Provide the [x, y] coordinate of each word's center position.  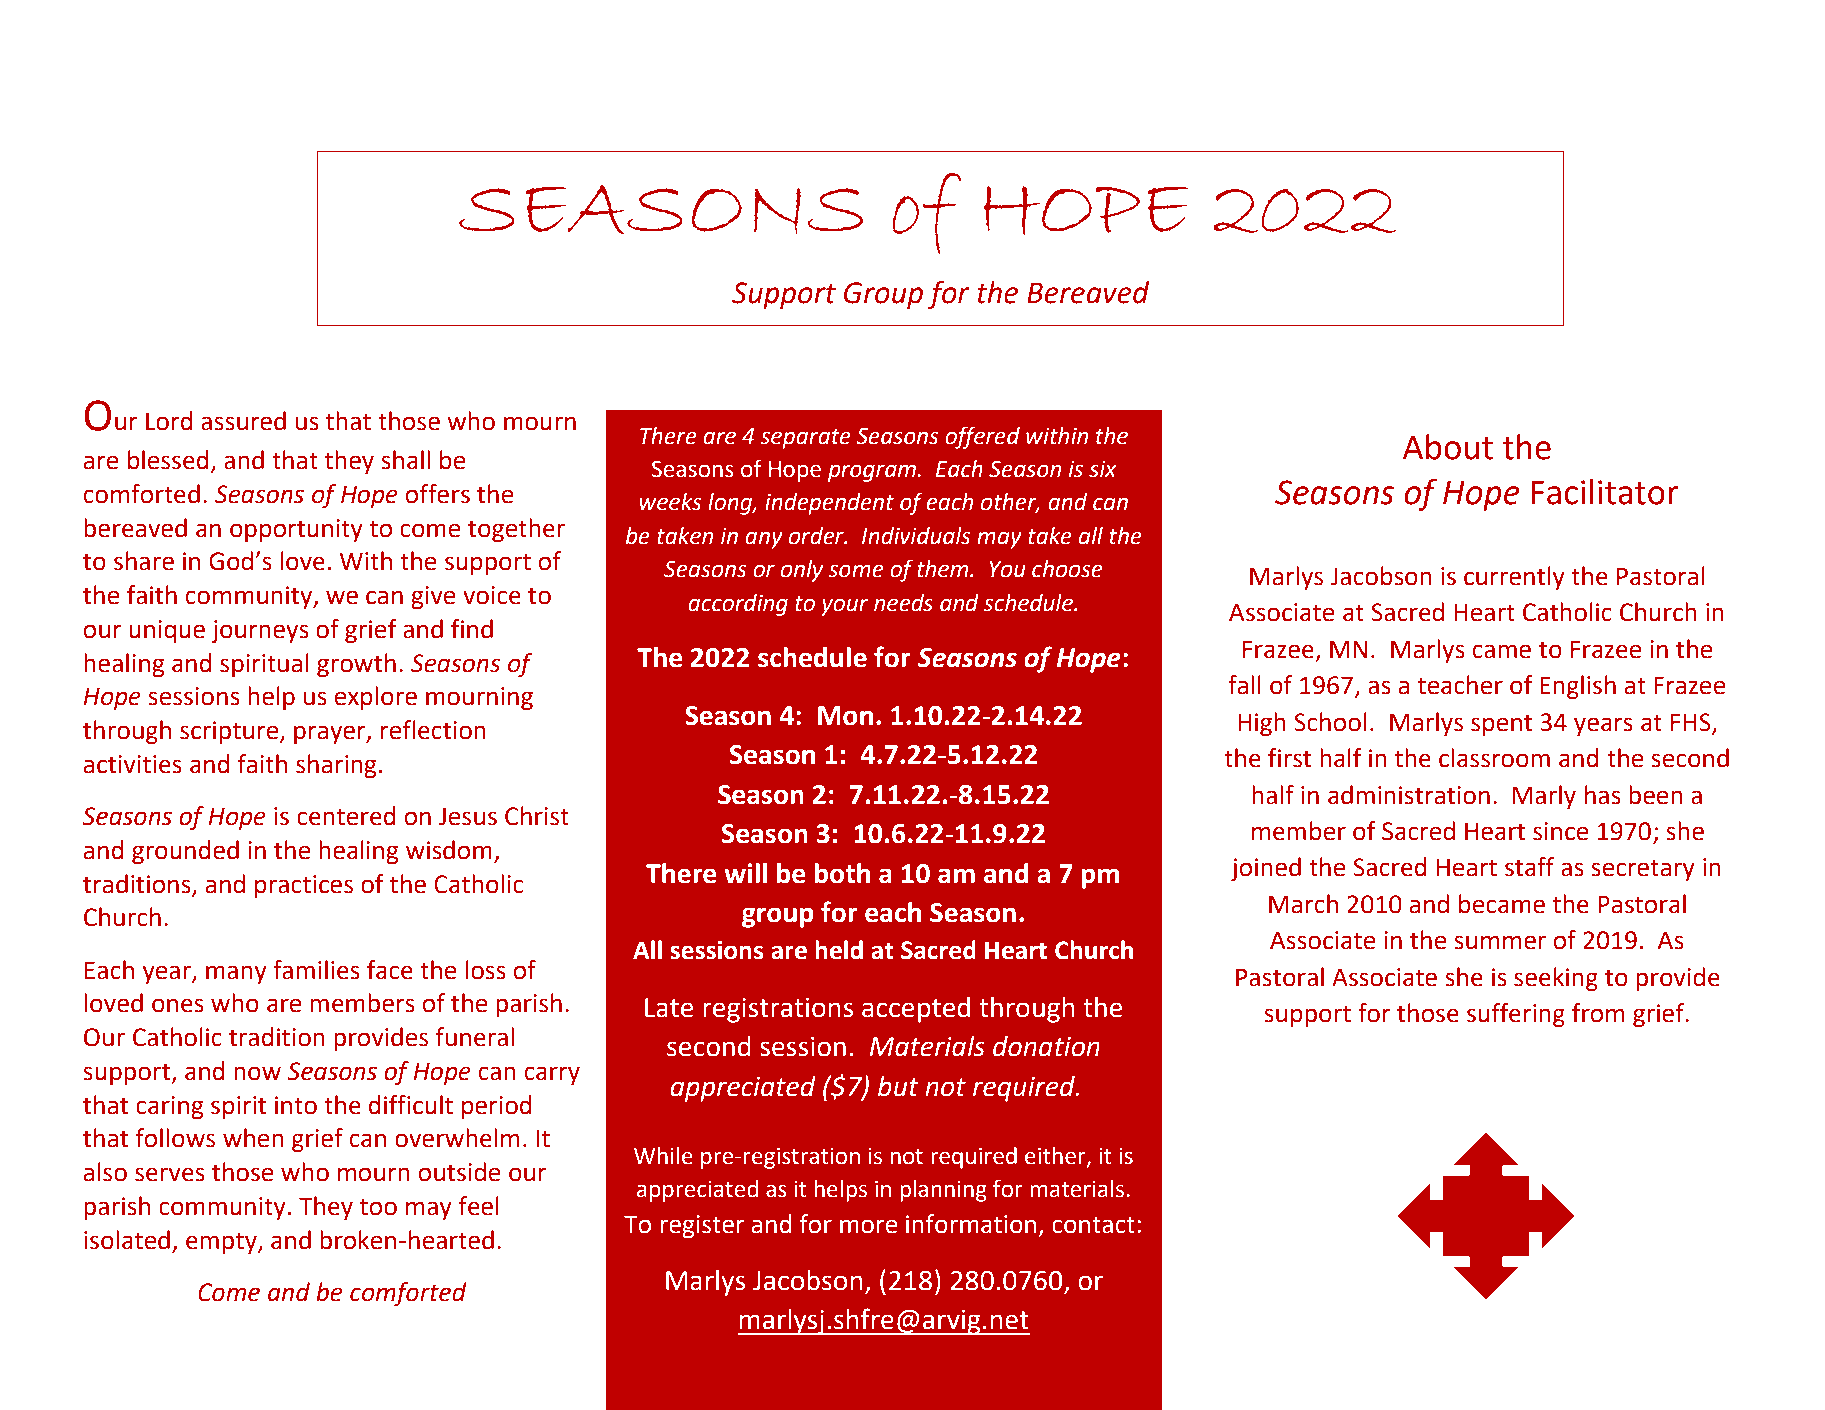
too [378, 1207]
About [1448, 447]
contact [1093, 1225]
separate [805, 439]
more [868, 1226]
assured [243, 421]
